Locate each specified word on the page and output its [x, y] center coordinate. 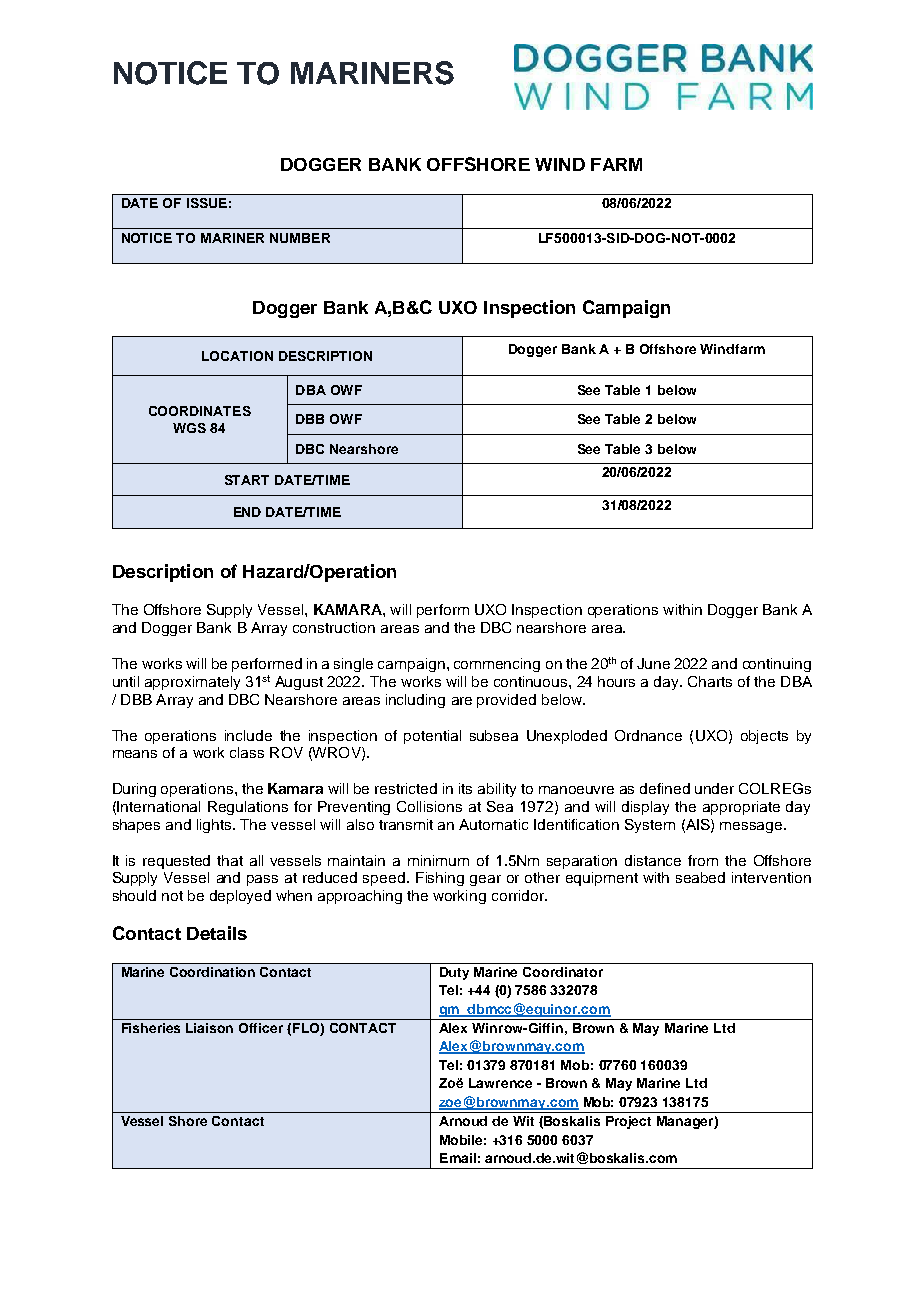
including [415, 701]
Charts [710, 681]
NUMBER [300, 238]
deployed [240, 897]
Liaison [209, 1028]
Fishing [440, 879]
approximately [192, 683]
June [653, 663]
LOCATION [237, 356]
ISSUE [207, 203]
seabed [700, 877]
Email [458, 1158]
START [247, 480]
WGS [189, 428]
